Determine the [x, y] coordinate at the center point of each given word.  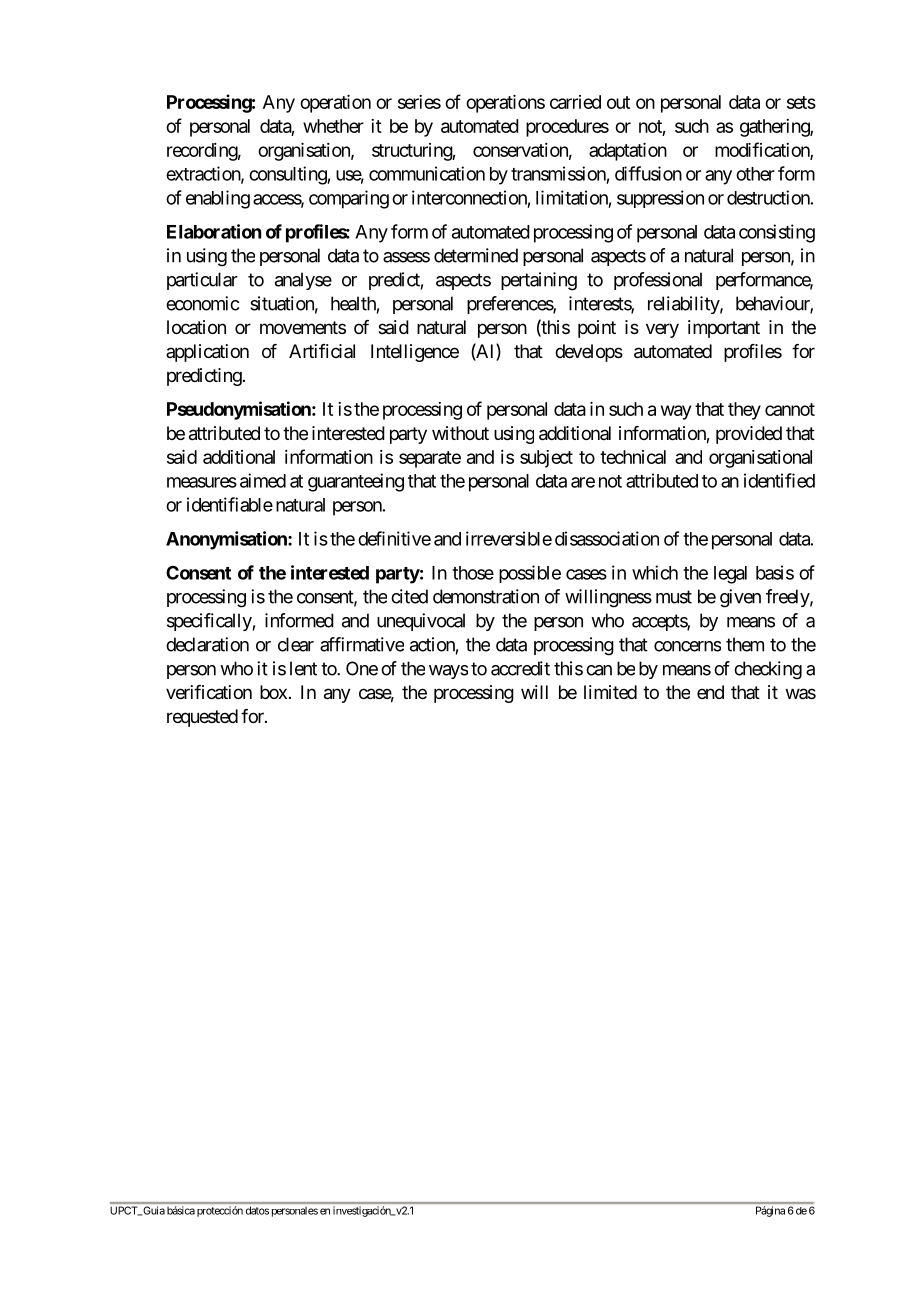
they [744, 411]
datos [257, 1210]
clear [296, 644]
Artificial [322, 351]
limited [610, 692]
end [710, 692]
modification [763, 150]
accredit [520, 668]
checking [768, 670]
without [460, 433]
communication [427, 173]
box [273, 692]
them [745, 644]
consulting [288, 175]
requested [202, 718]
